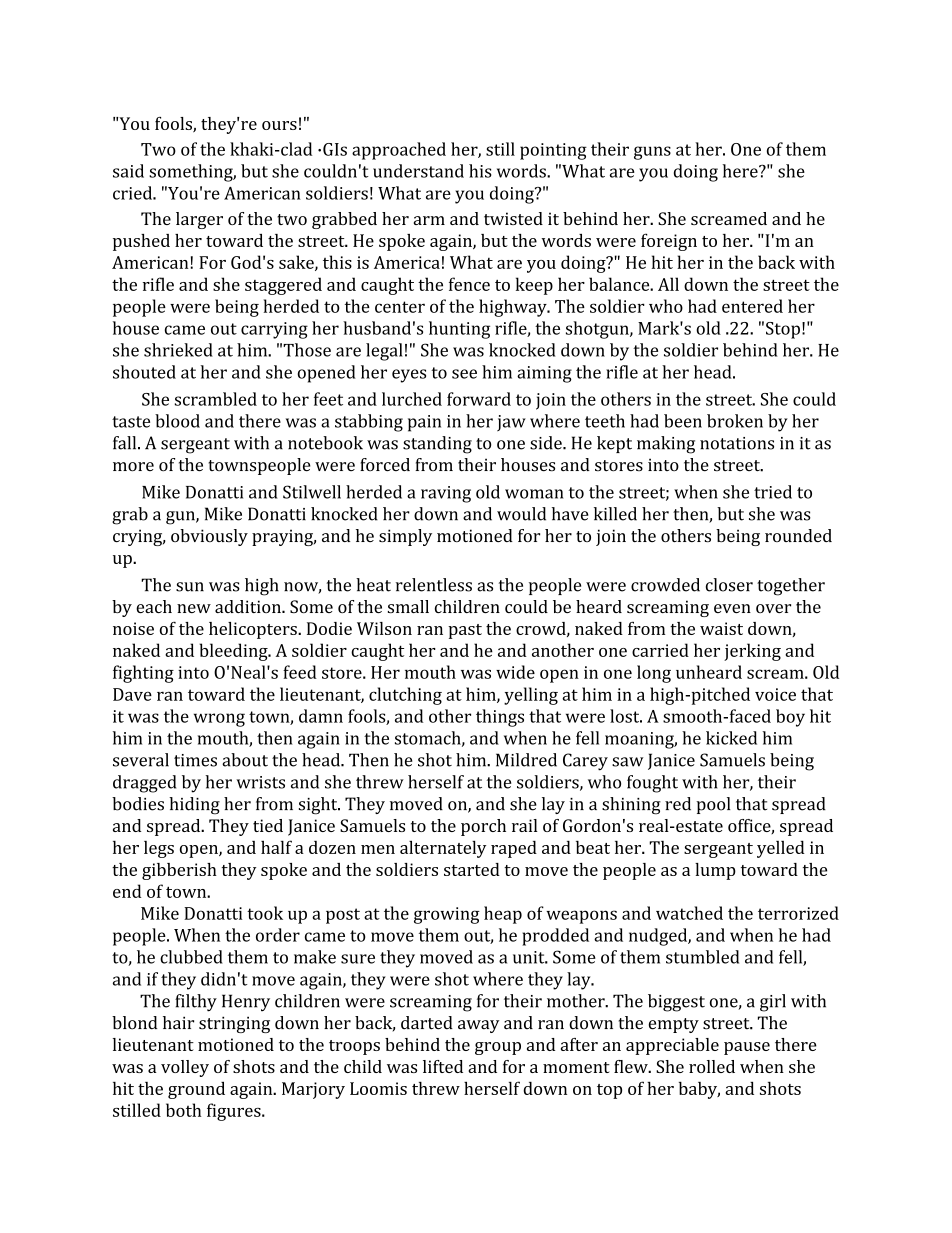 The image size is (952, 1233). I want to click on ground, so click(196, 1090).
